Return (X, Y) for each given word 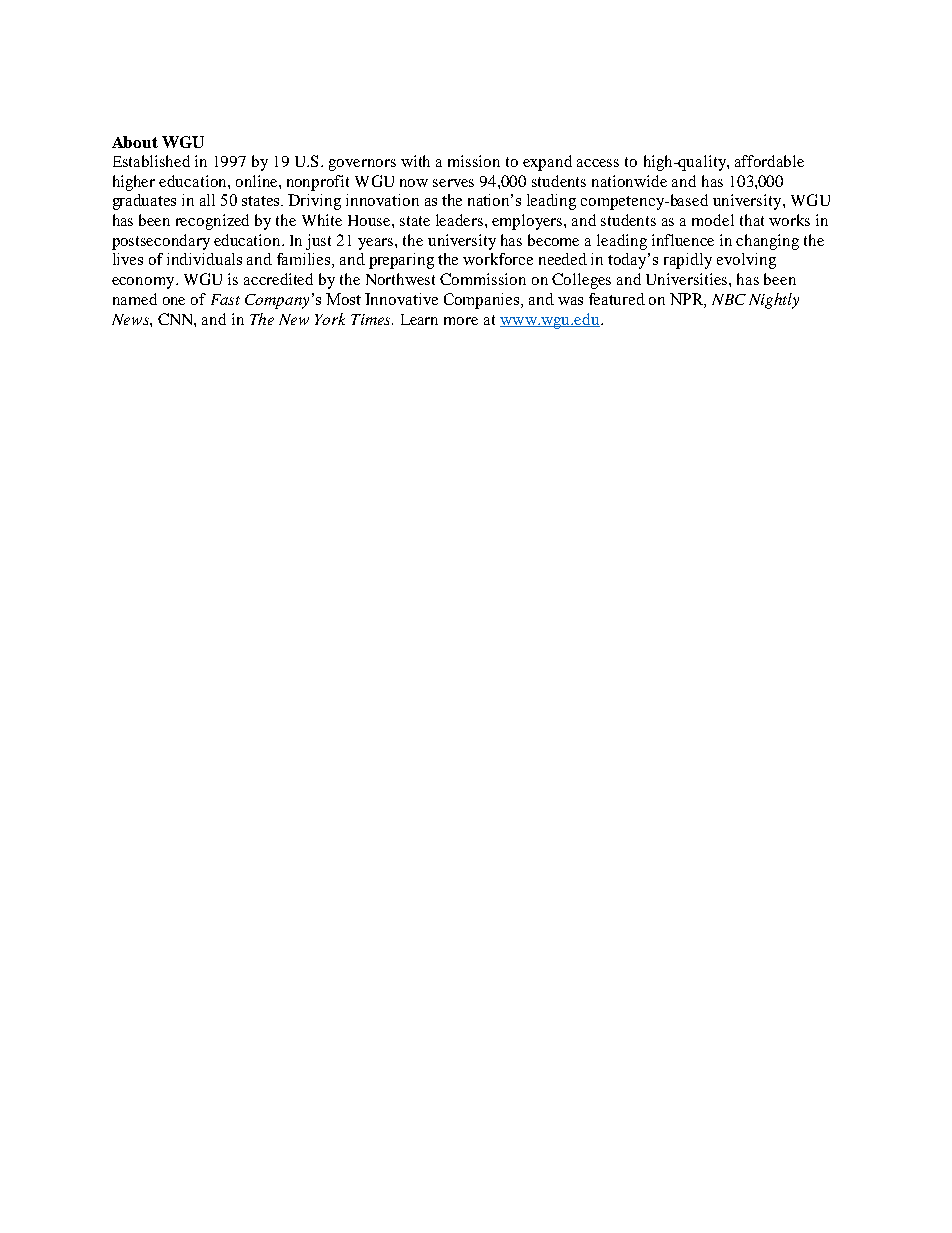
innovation (382, 200)
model (713, 220)
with (415, 161)
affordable (769, 161)
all (207, 200)
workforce (498, 259)
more (461, 321)
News (131, 319)
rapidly (688, 261)
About (135, 142)
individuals (204, 259)
